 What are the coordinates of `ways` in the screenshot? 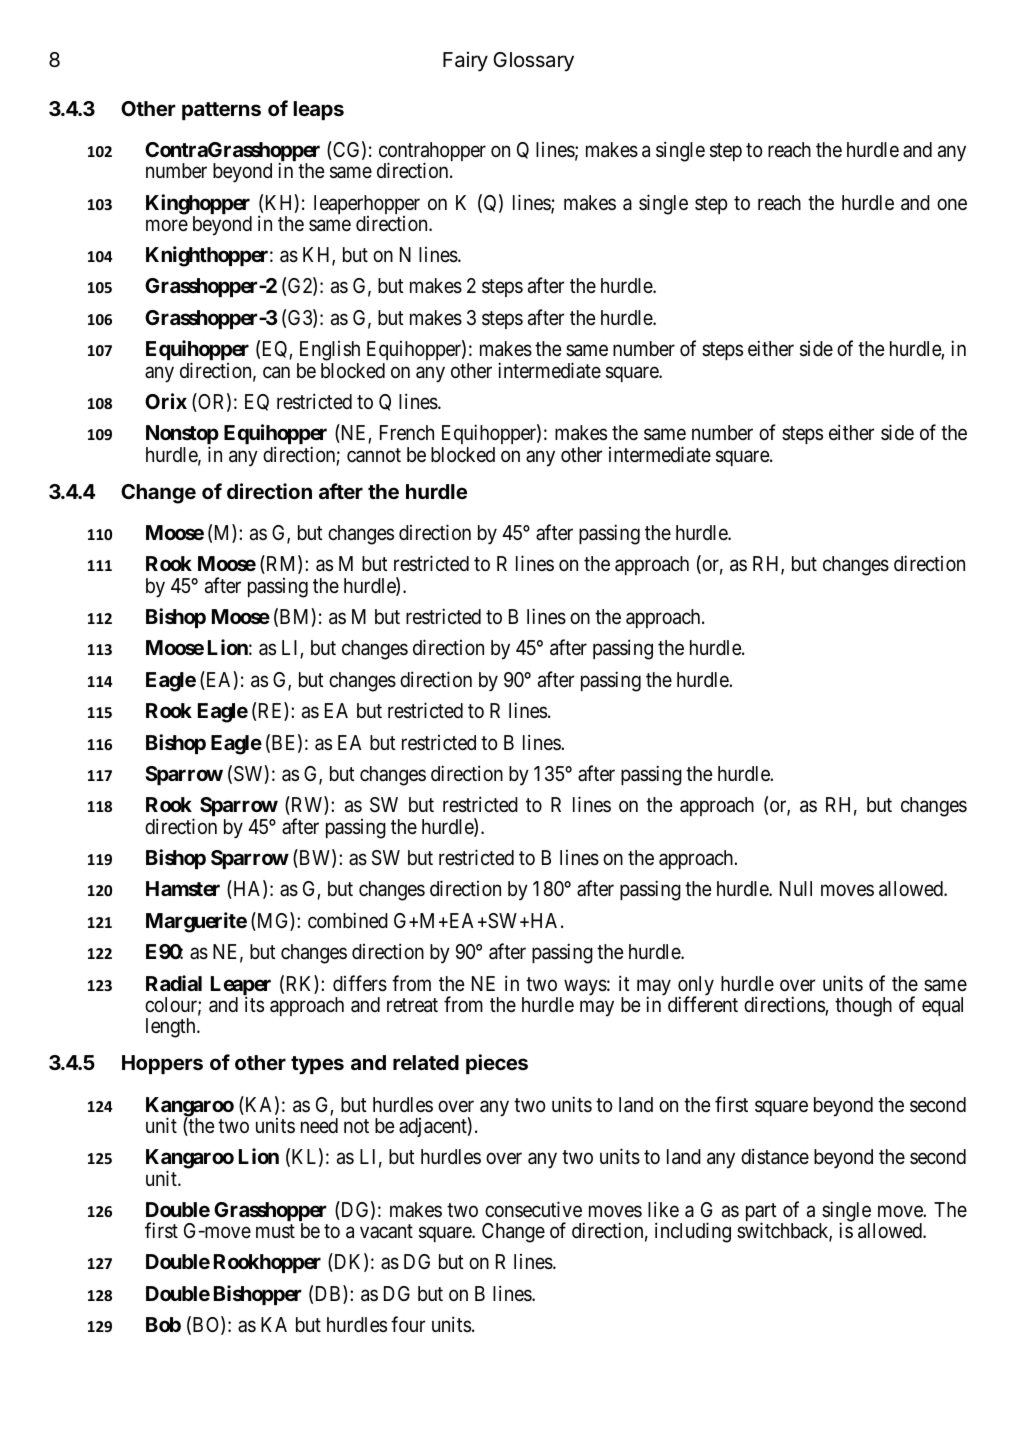 It's located at (585, 987).
